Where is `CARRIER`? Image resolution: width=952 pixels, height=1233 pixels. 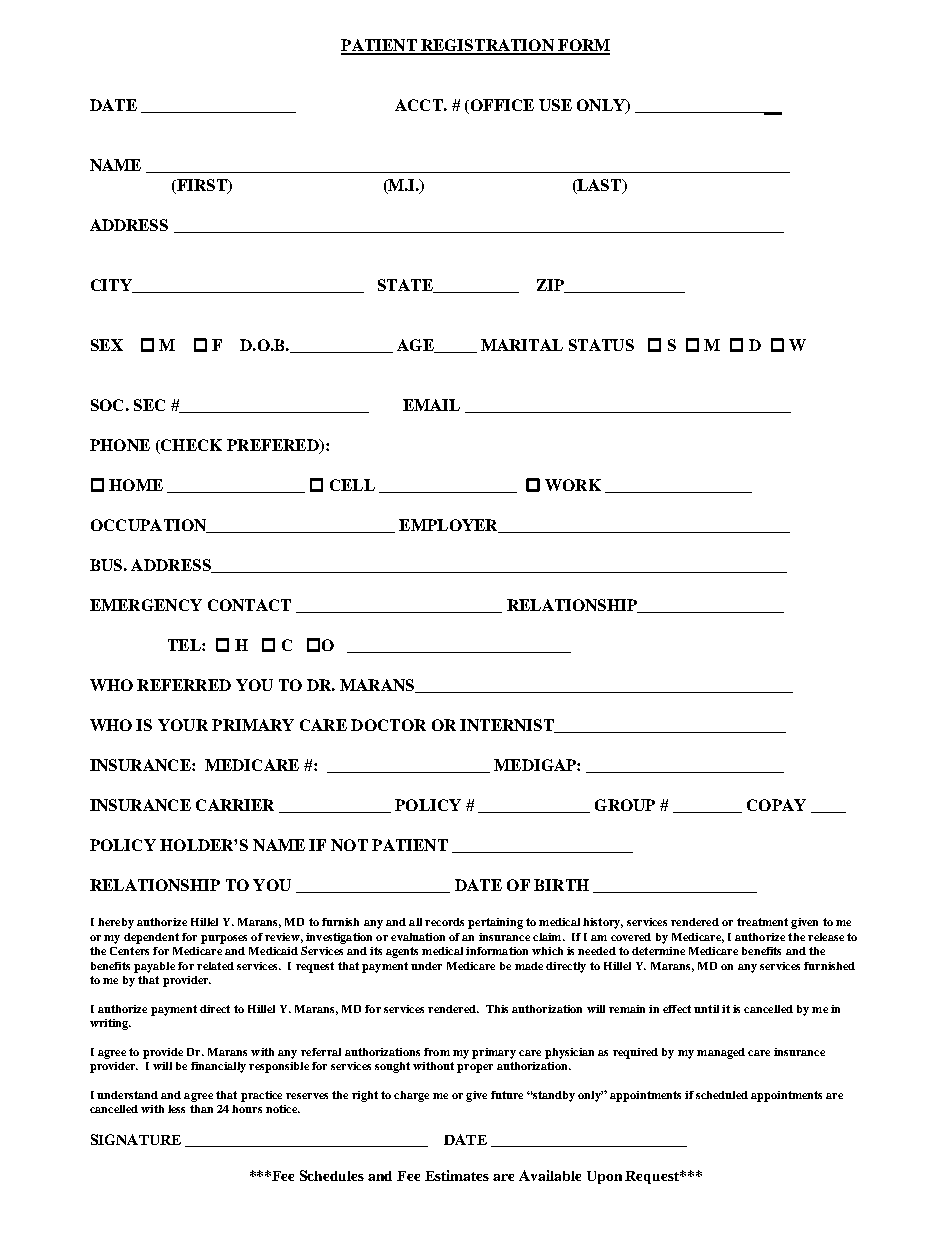
CARRIER is located at coordinates (235, 805).
